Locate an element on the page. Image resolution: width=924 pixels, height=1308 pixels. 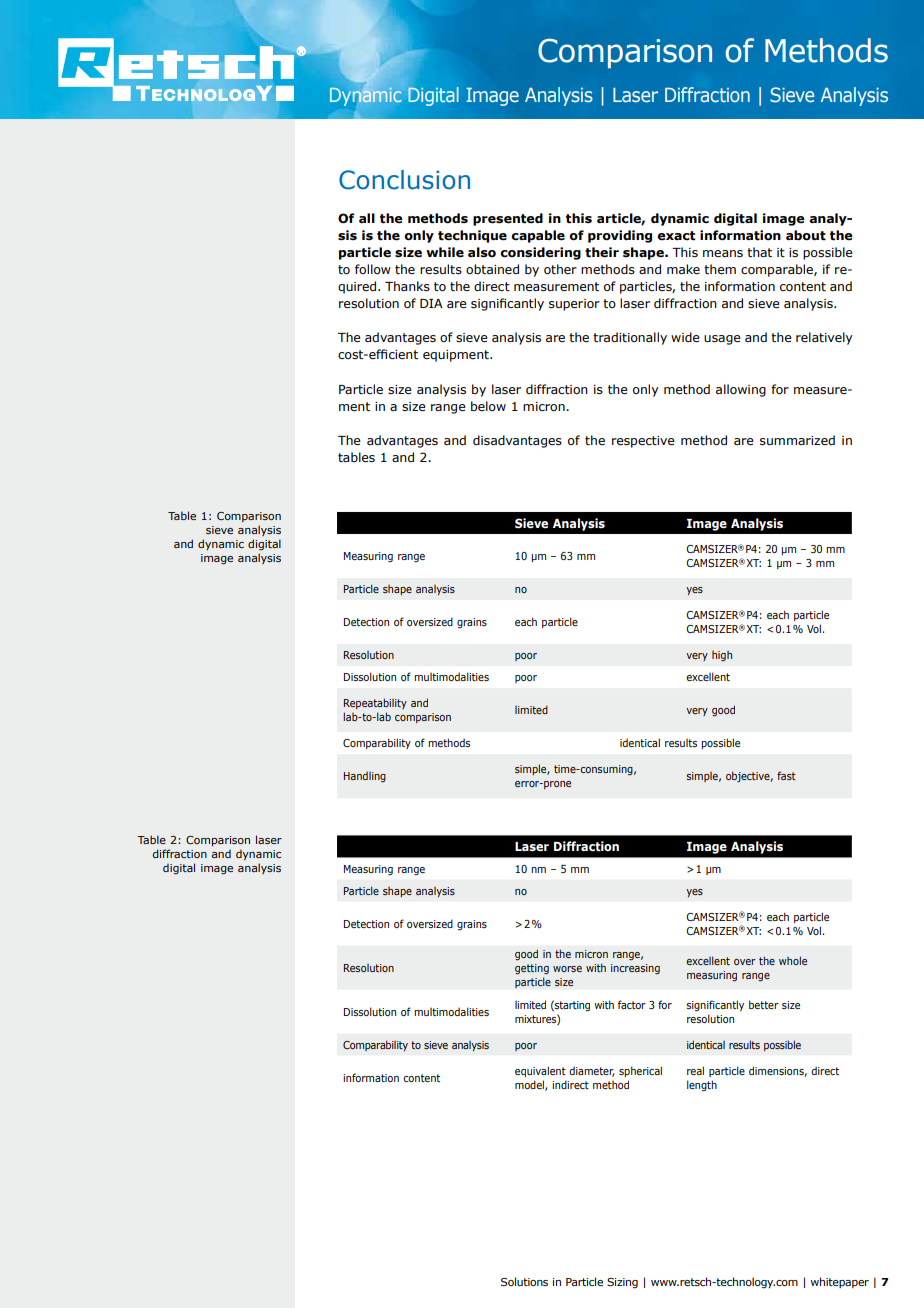
providing is located at coordinates (620, 236).
